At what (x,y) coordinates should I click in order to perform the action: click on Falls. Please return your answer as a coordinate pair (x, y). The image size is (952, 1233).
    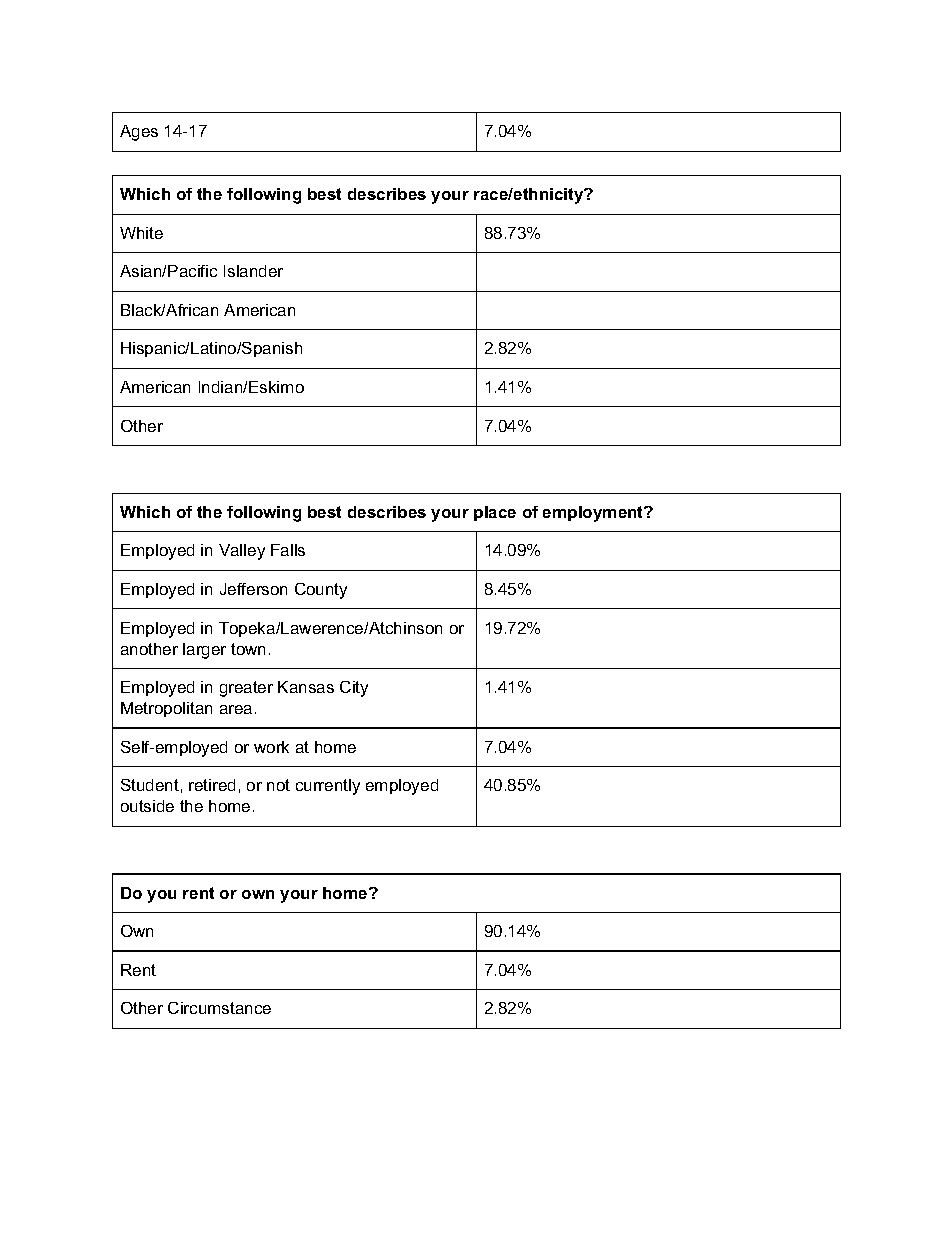
    Looking at the image, I should click on (288, 550).
